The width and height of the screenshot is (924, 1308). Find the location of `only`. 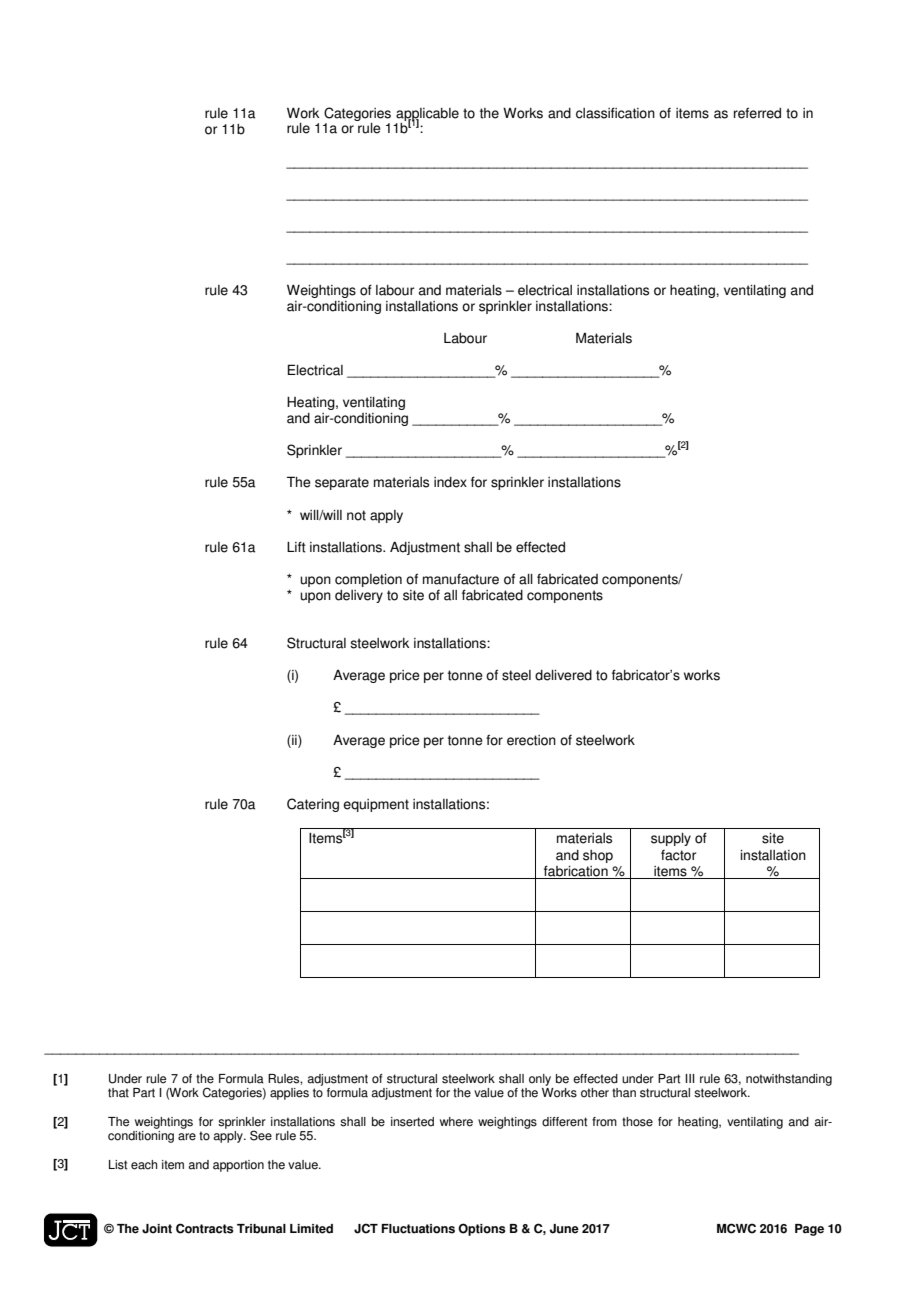

only is located at coordinates (540, 1080).
